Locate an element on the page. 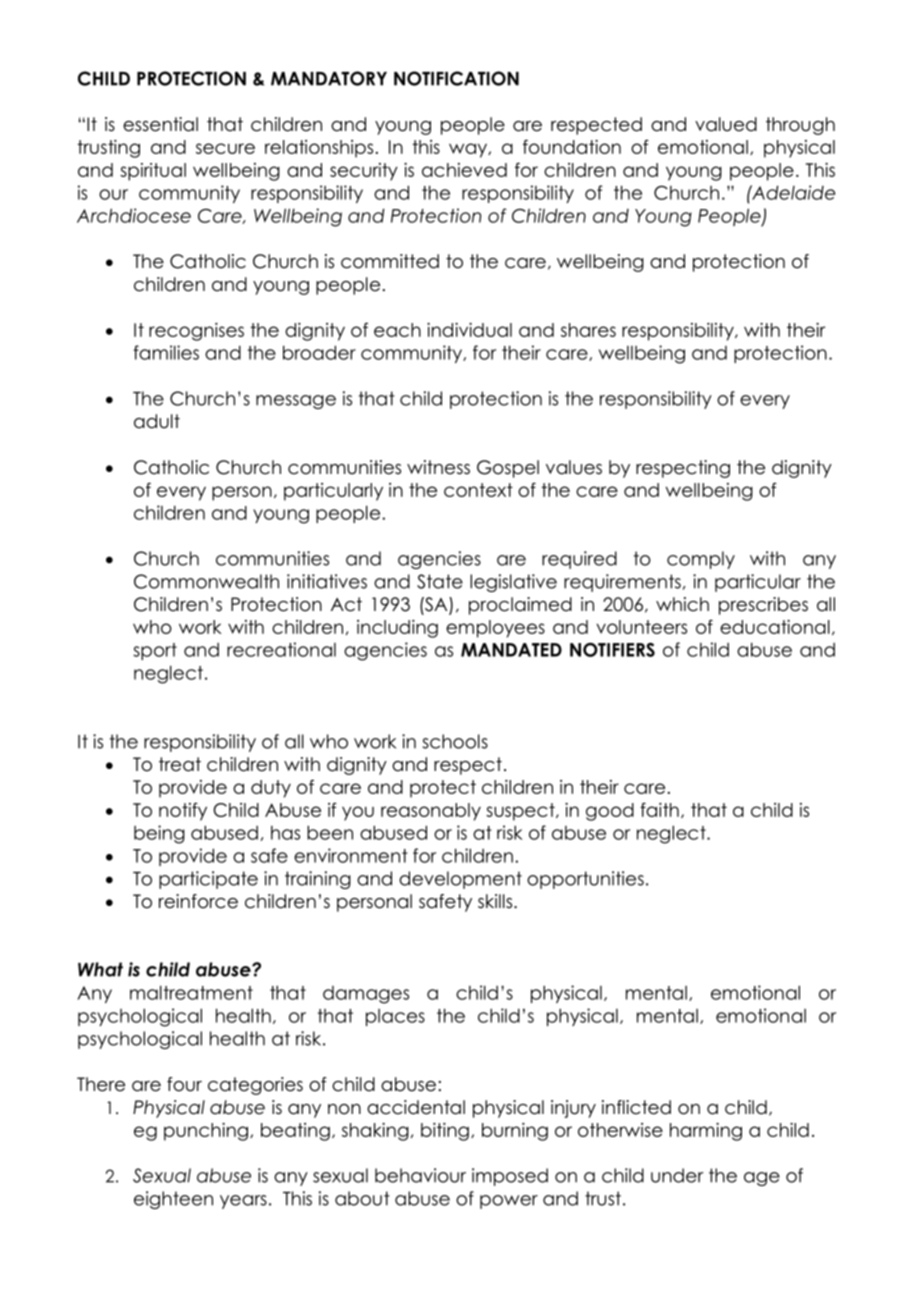  valued is located at coordinates (726, 124).
